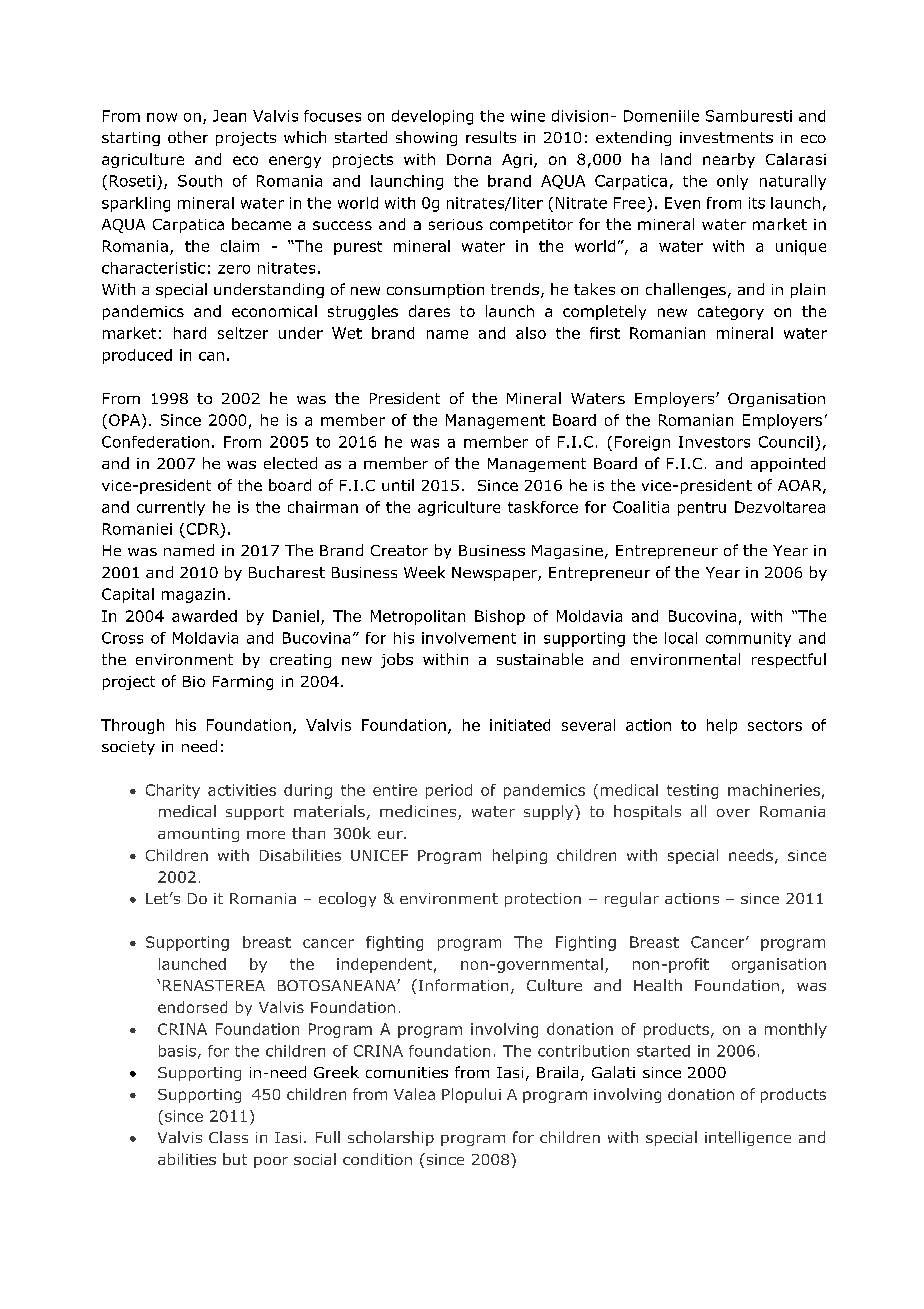  What do you see at coordinates (748, 639) in the document?
I see `community` at bounding box center [748, 639].
